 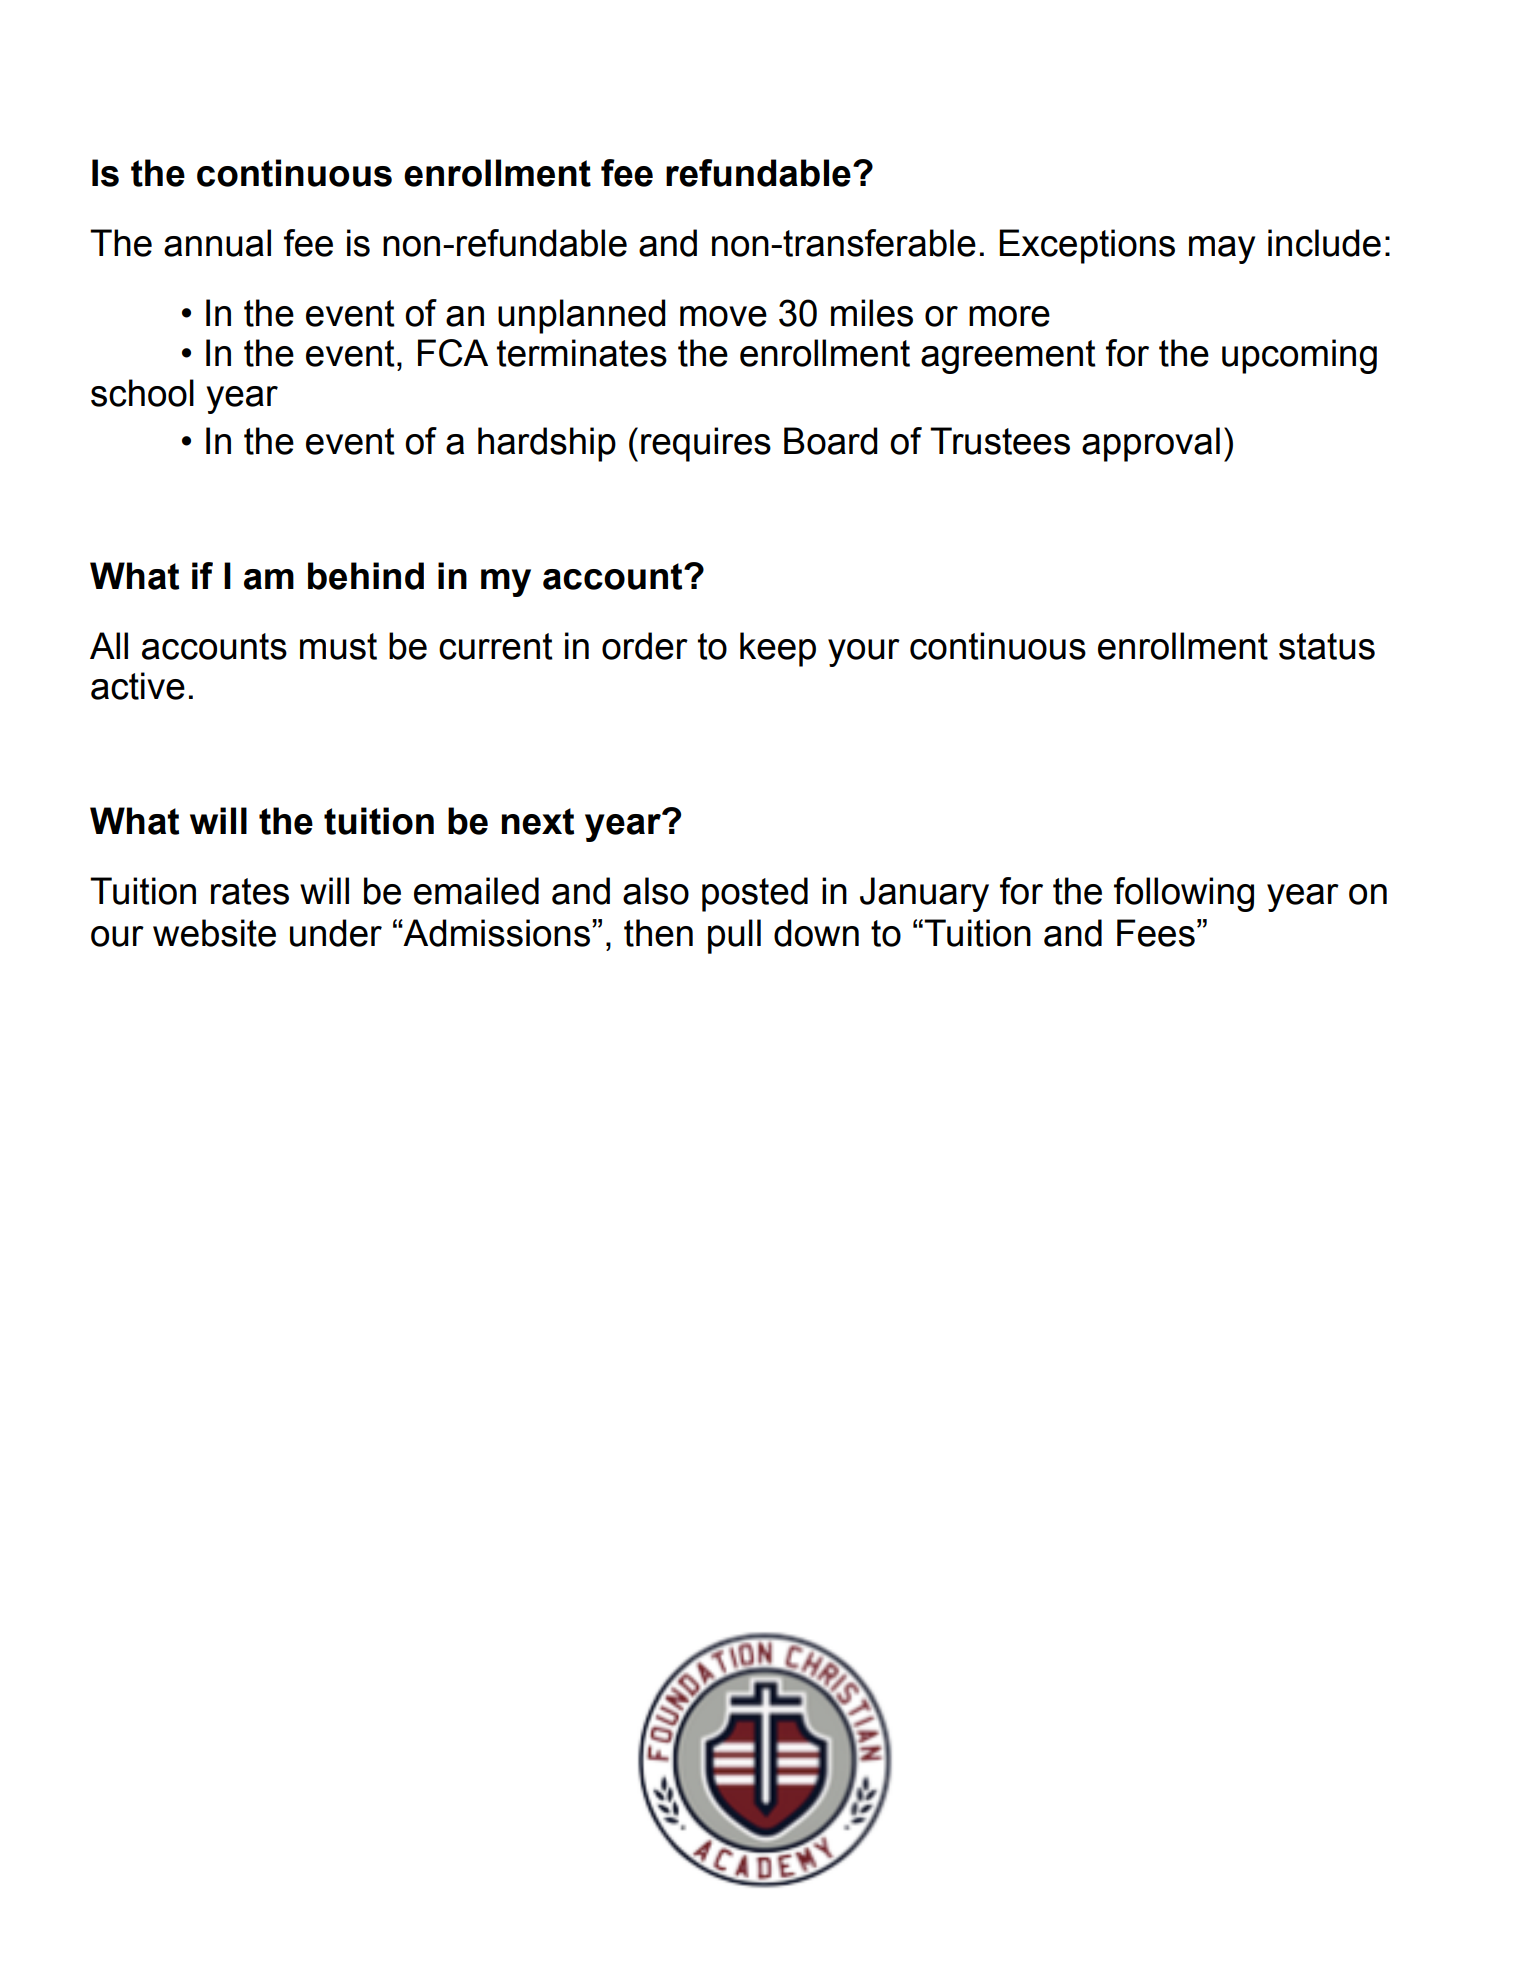 I want to click on behind, so click(x=366, y=576).
